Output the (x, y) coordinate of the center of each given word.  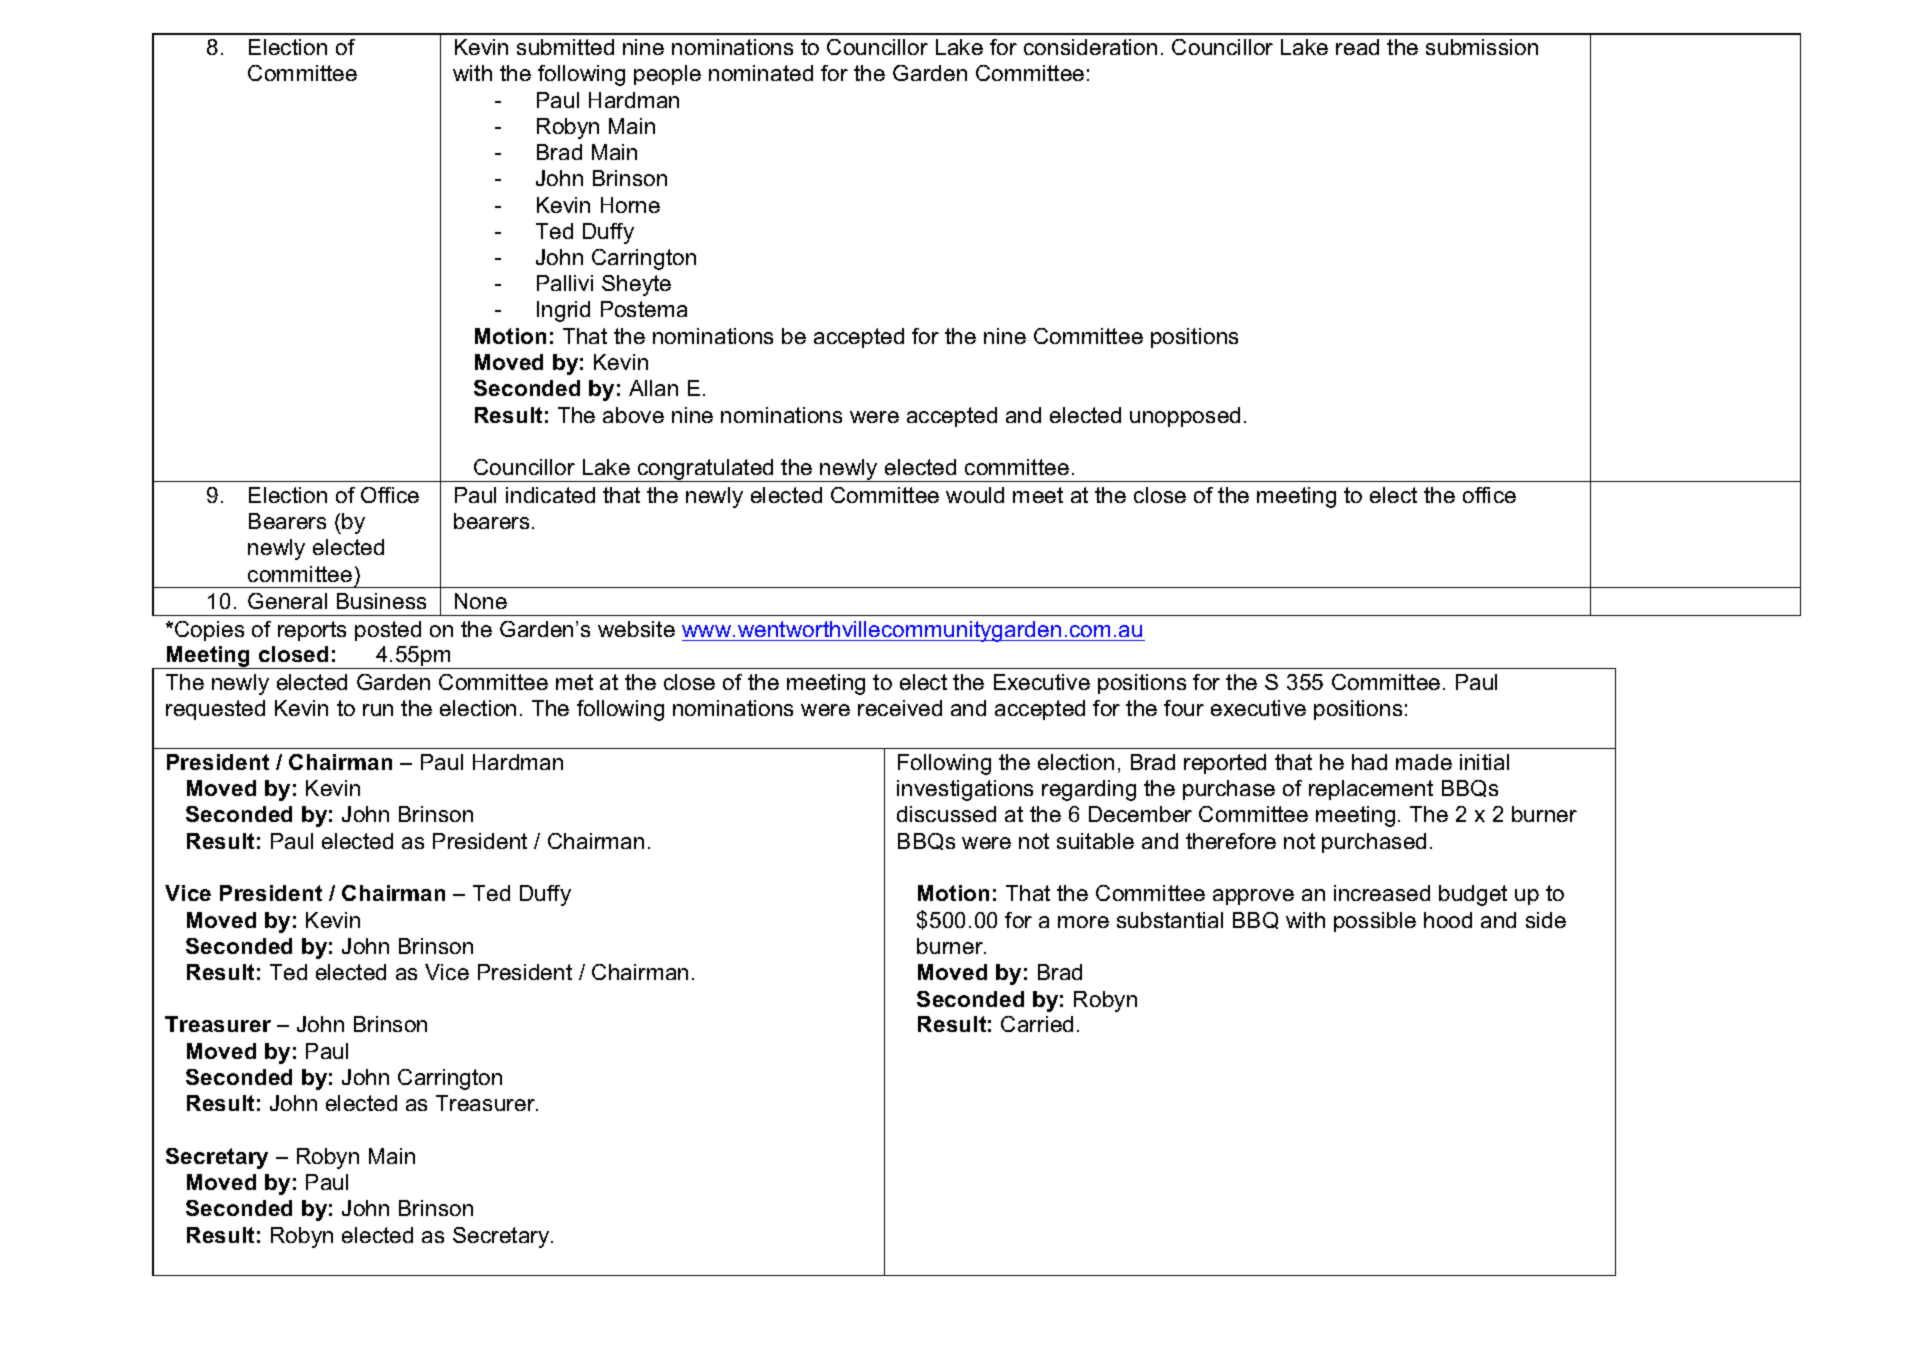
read (1357, 47)
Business (381, 601)
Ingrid (563, 311)
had (1369, 762)
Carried (1037, 1024)
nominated (761, 73)
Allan (653, 388)
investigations (965, 790)
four (1184, 708)
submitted (565, 47)
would (975, 495)
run (378, 710)
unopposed (1185, 417)
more (1083, 922)
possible (1375, 922)
